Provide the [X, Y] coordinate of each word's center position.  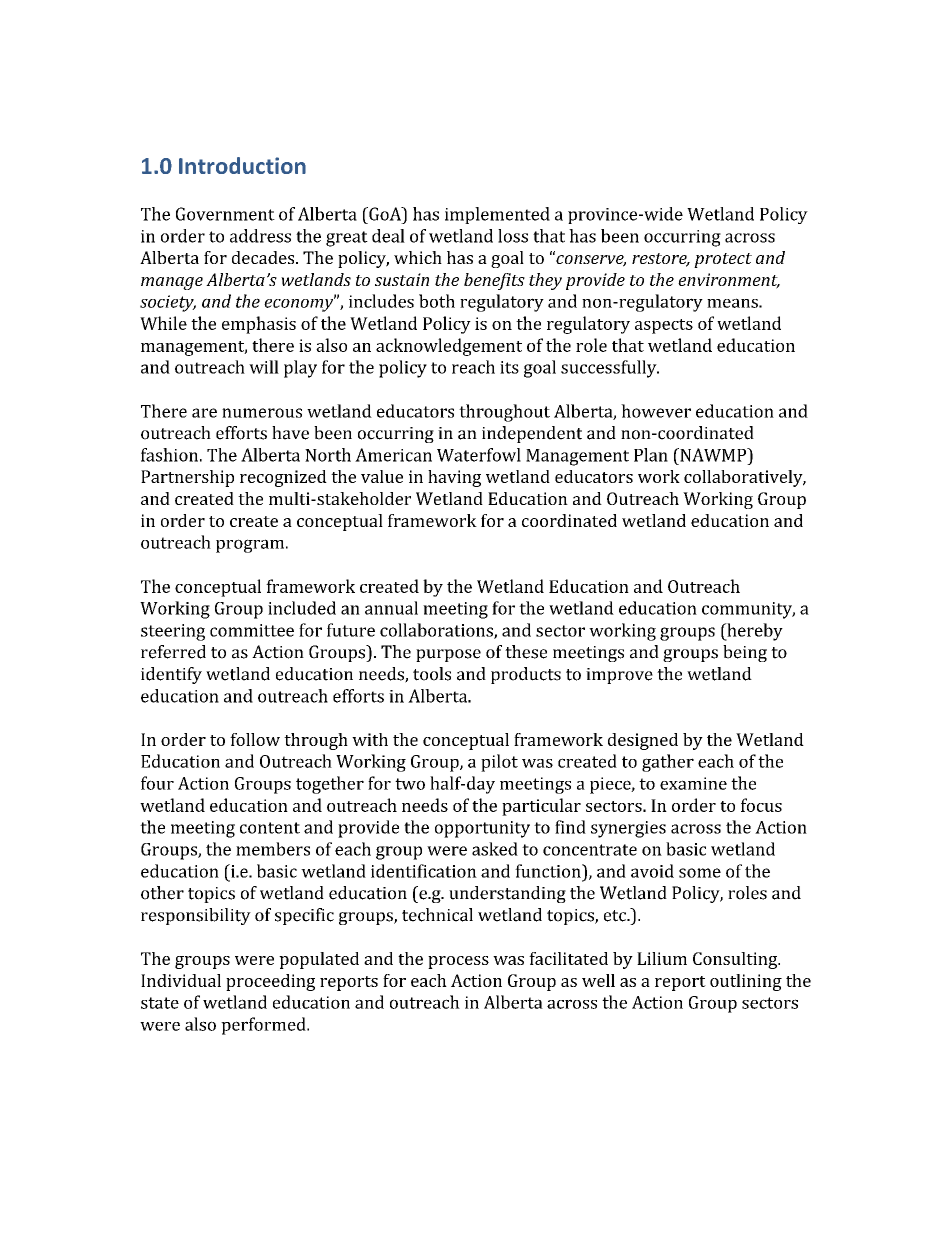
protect [723, 260]
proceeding [270, 982]
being [745, 653]
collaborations [437, 631]
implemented [497, 215]
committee [252, 630]
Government [225, 214]
